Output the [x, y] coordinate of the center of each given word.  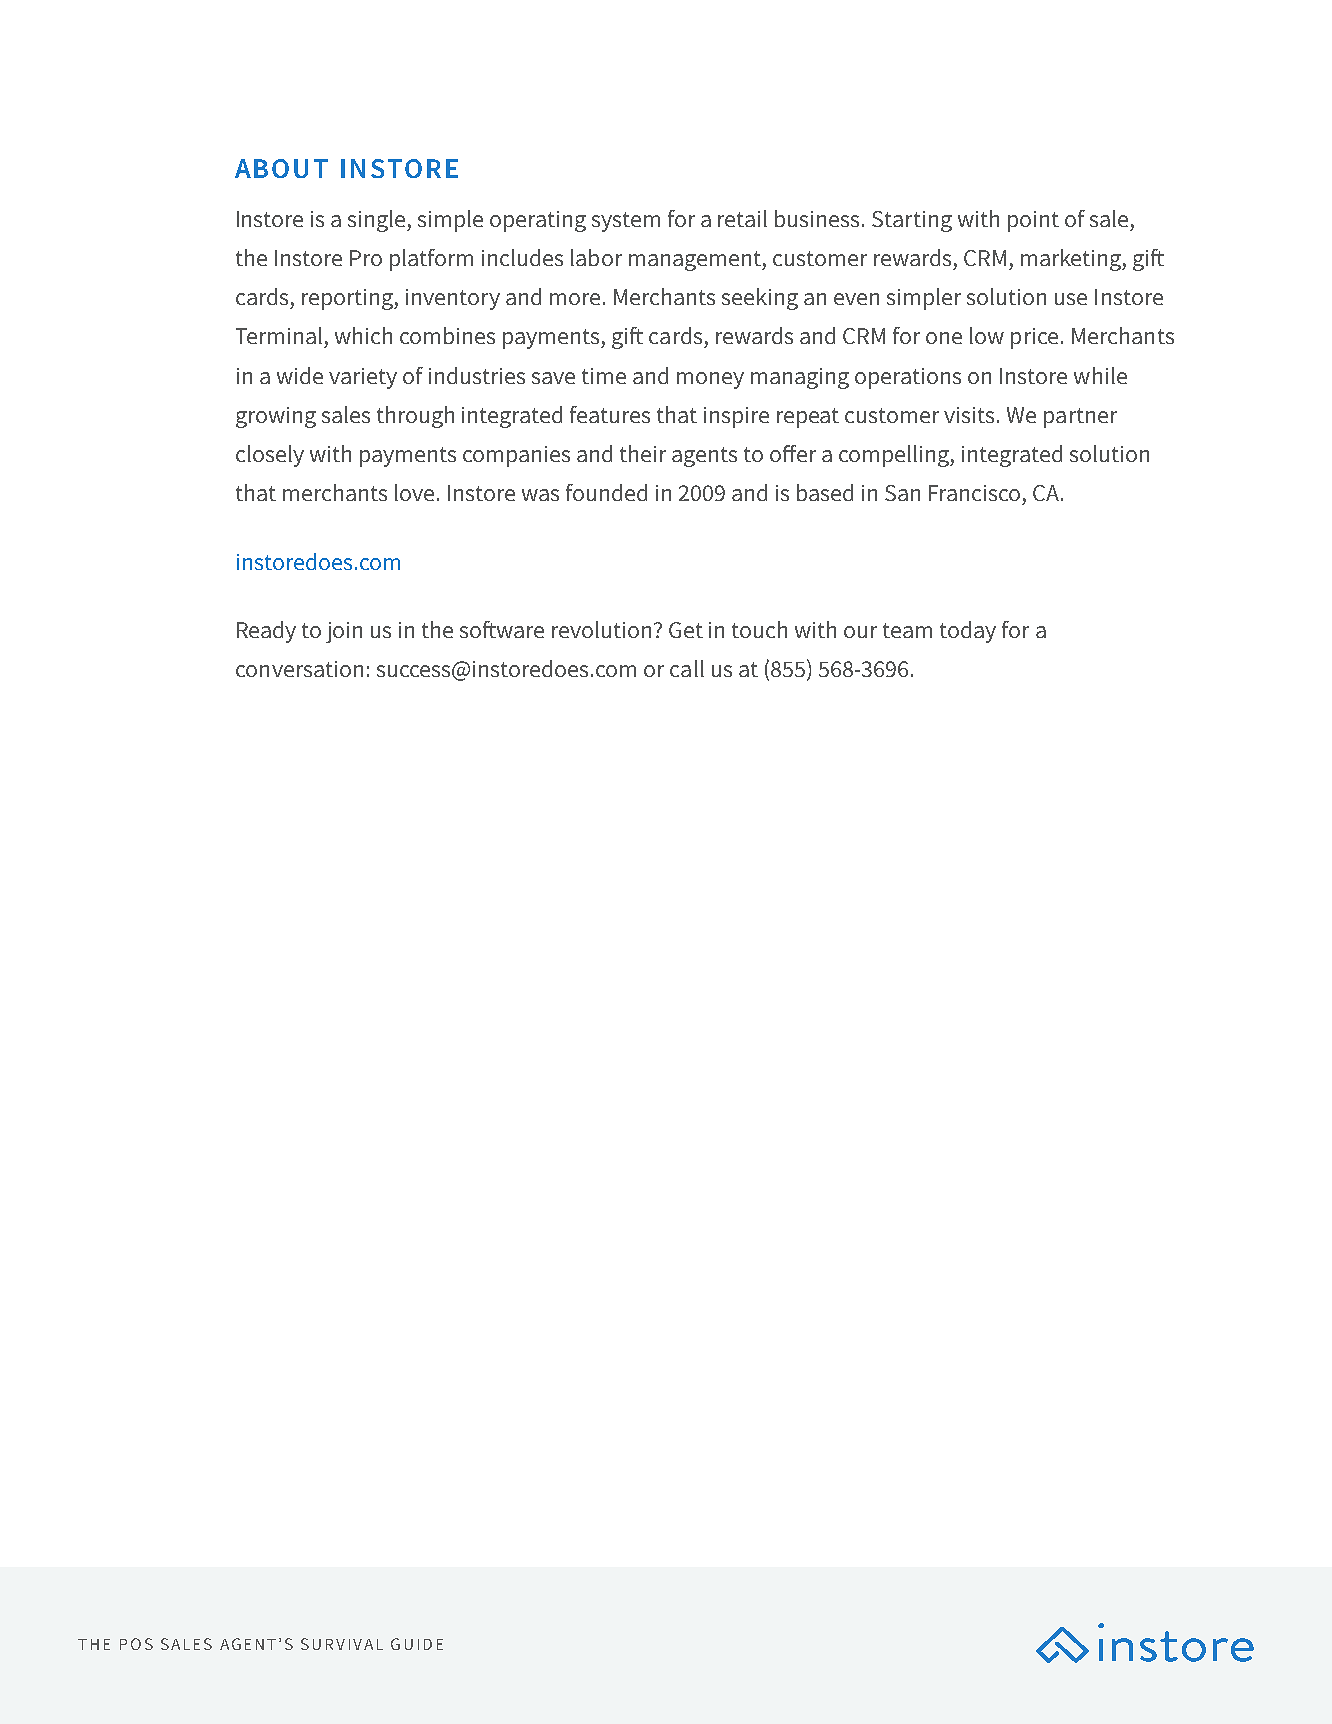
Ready [266, 632]
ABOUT [281, 168]
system [626, 222]
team [907, 630]
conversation [299, 669]
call [687, 668]
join [344, 632]
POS [136, 1644]
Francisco [974, 493]
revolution [603, 629]
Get [686, 630]
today [968, 632]
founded [606, 492]
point [1033, 221]
